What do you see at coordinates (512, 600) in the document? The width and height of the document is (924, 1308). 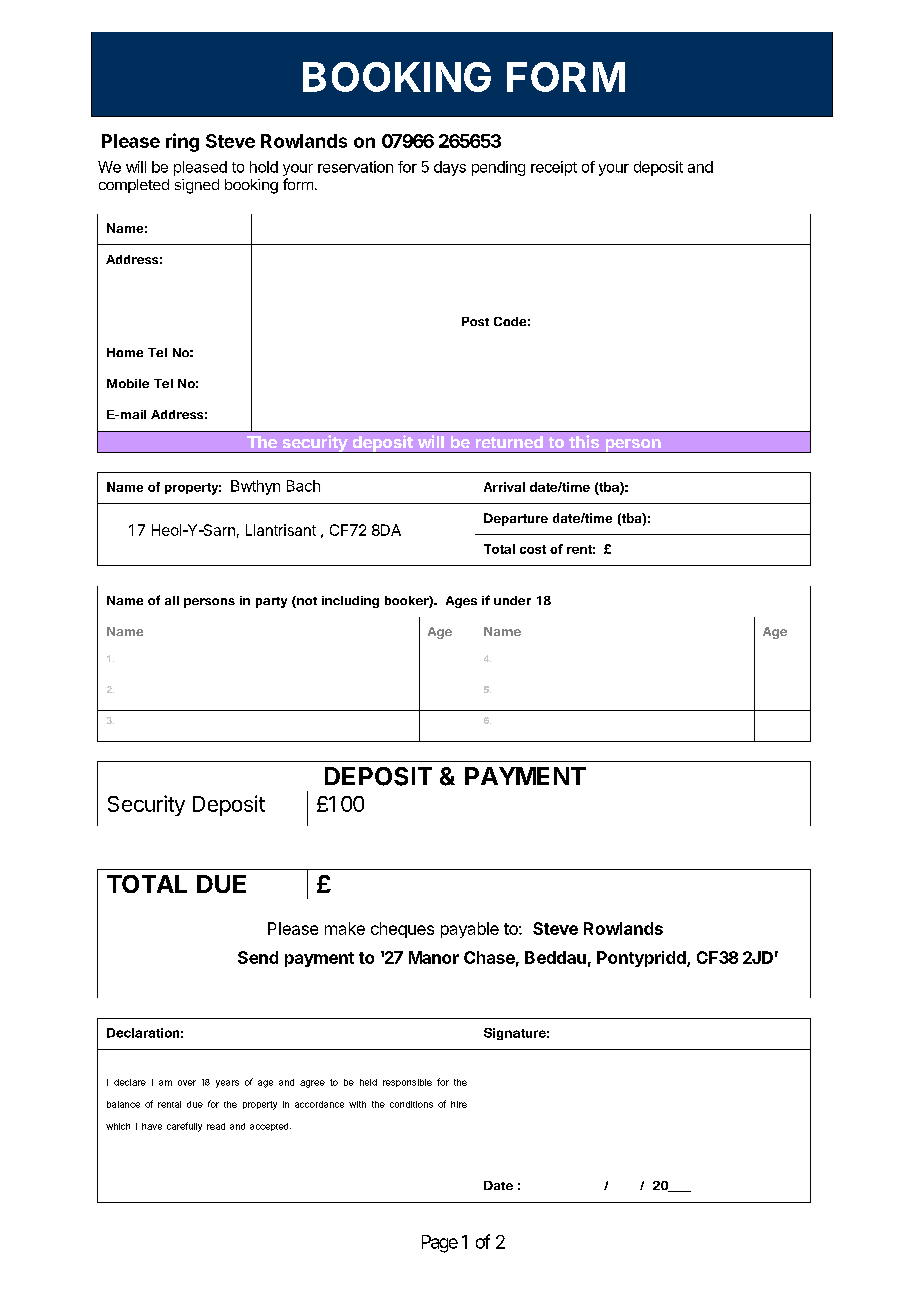 I see `under` at bounding box center [512, 600].
